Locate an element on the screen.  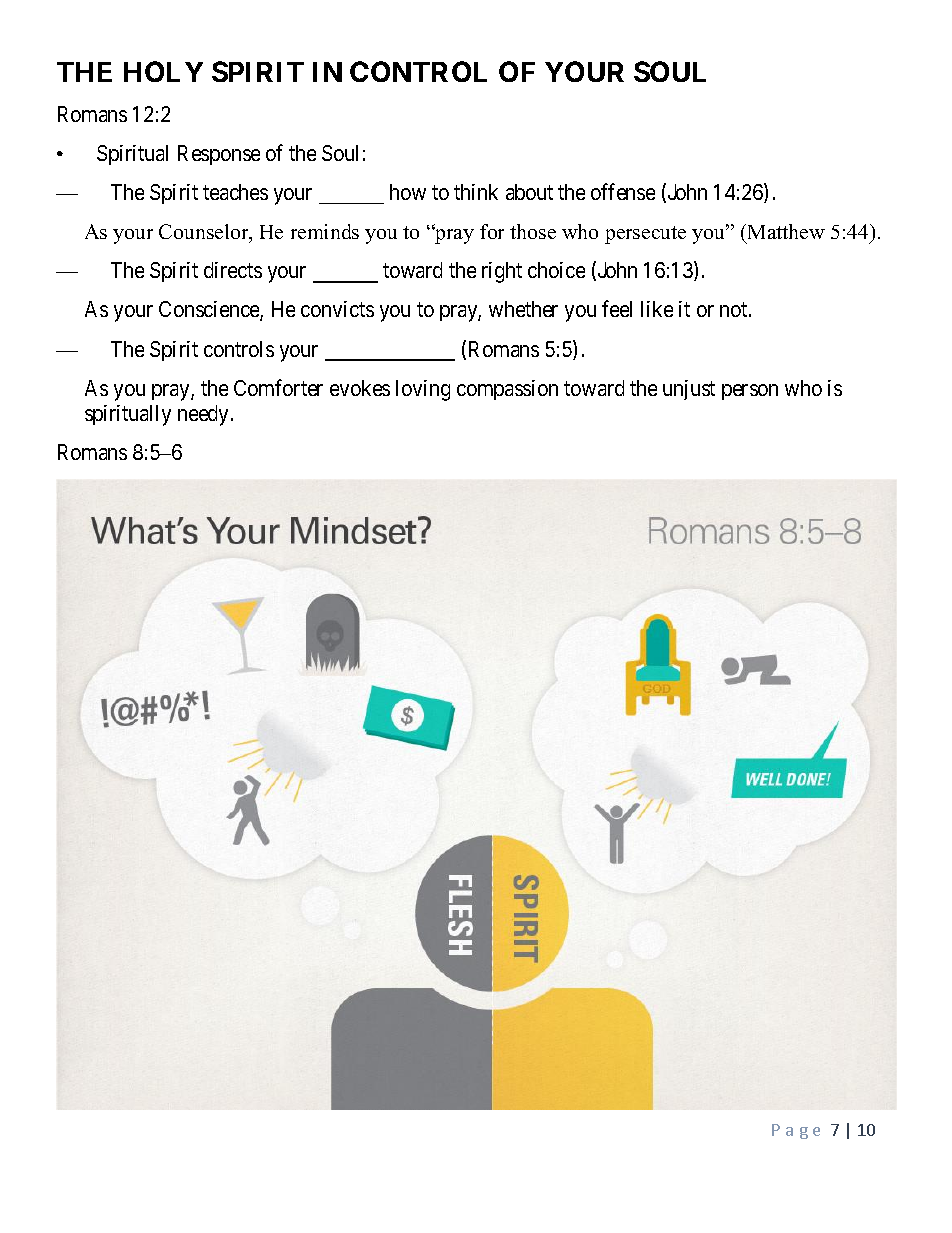
about is located at coordinates (529, 192).
